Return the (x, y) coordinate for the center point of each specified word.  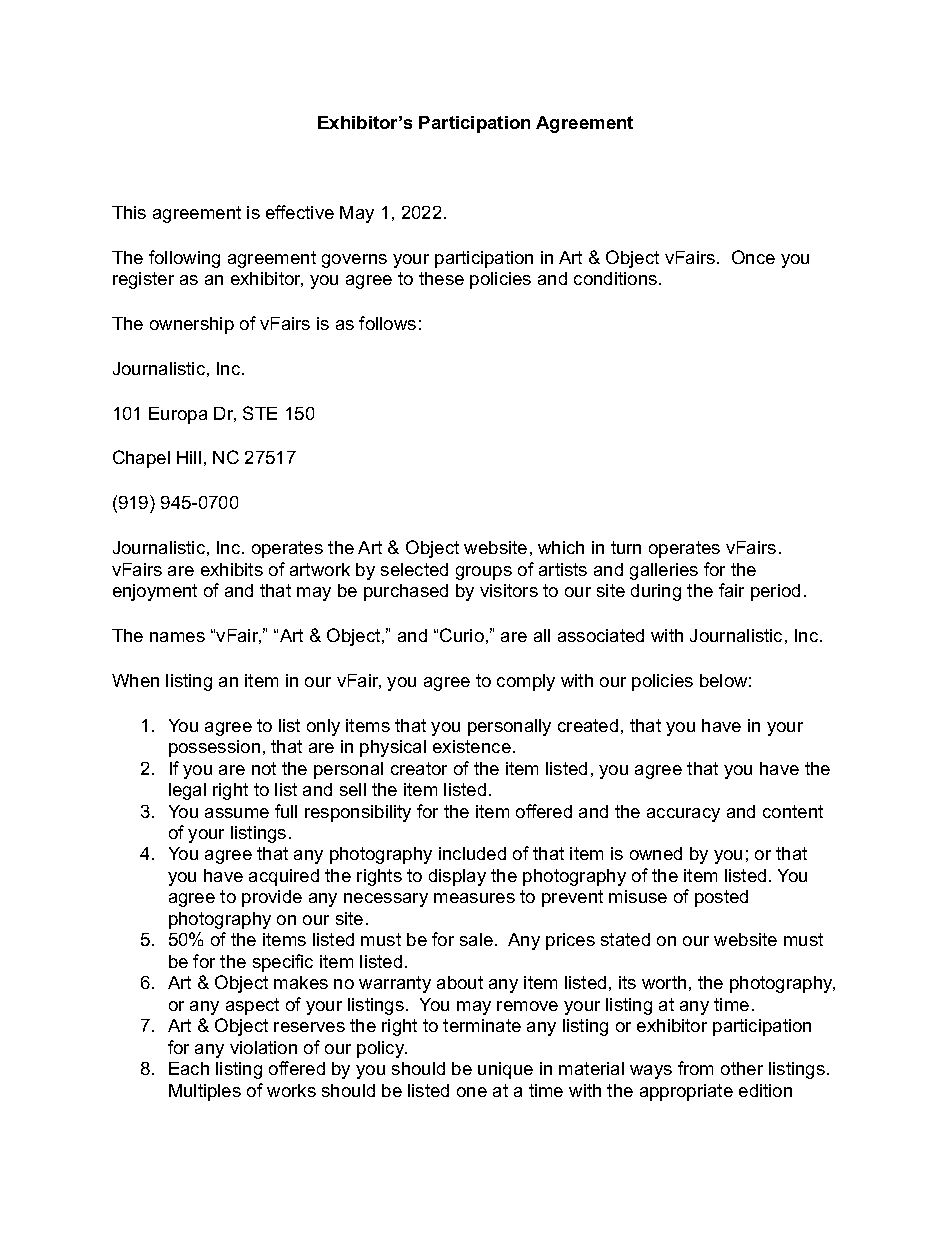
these (441, 278)
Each (189, 1068)
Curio (462, 635)
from (695, 1068)
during (656, 592)
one (472, 1092)
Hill (189, 457)
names (177, 637)
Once (753, 257)
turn (626, 547)
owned (656, 853)
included (472, 853)
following (184, 259)
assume (237, 813)
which (561, 547)
